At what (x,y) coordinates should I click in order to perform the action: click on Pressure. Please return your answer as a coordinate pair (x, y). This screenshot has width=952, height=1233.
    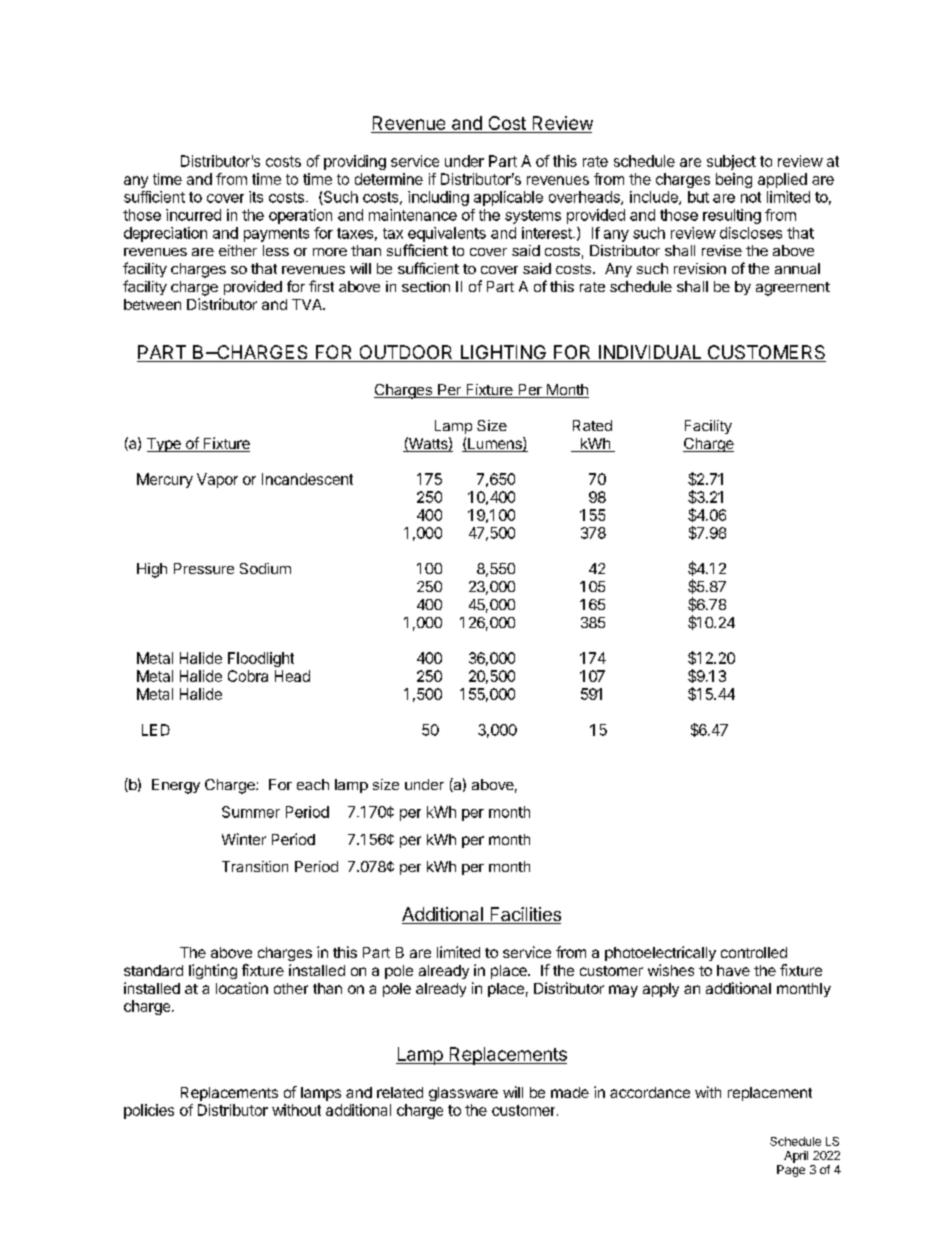
    Looking at the image, I should click on (204, 568).
